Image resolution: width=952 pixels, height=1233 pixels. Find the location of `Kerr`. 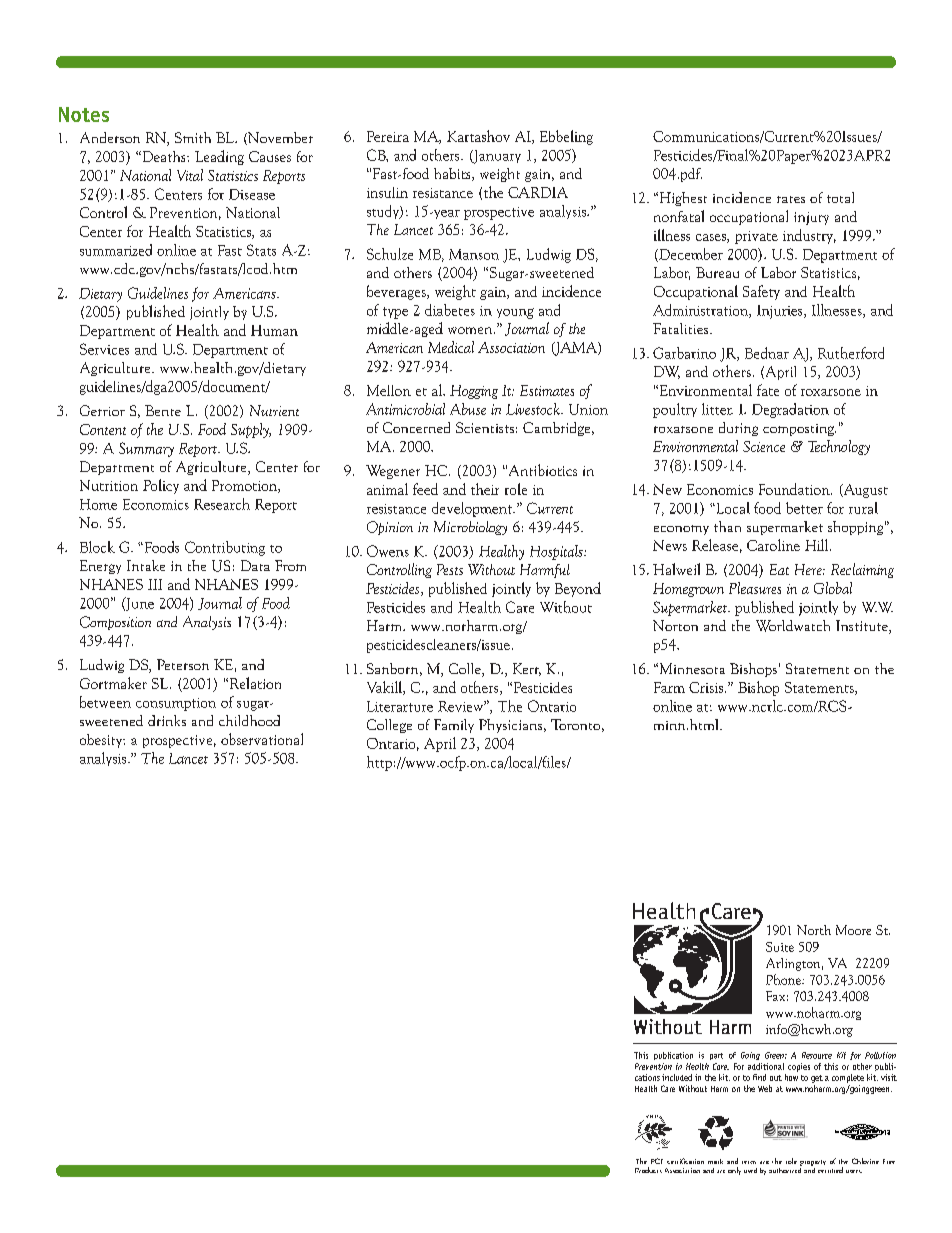

Kerr is located at coordinates (527, 669).
